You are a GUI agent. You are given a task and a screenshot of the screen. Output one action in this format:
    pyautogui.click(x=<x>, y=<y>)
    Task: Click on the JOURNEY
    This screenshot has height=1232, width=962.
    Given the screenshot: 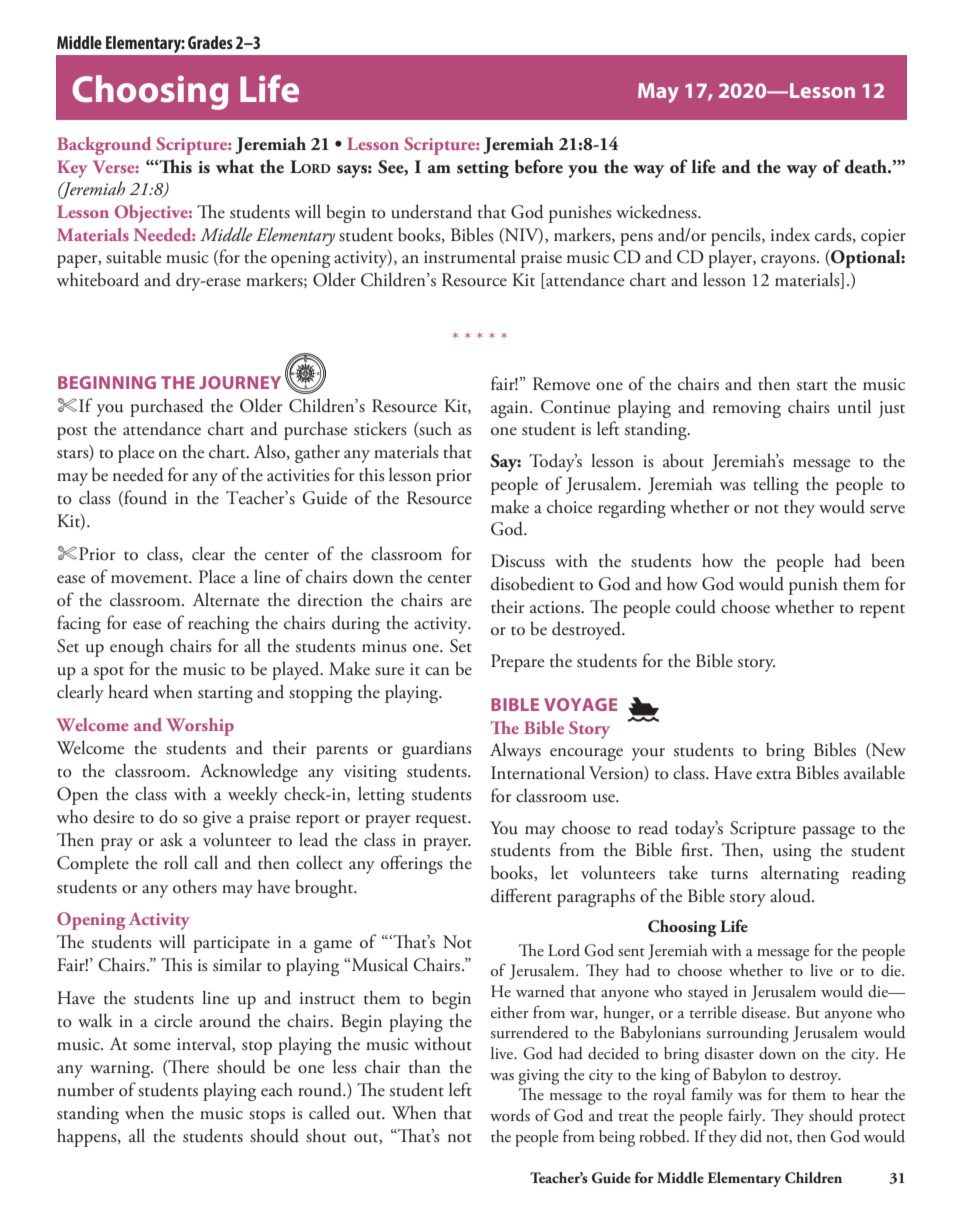 What is the action you would take?
    pyautogui.click(x=240, y=382)
